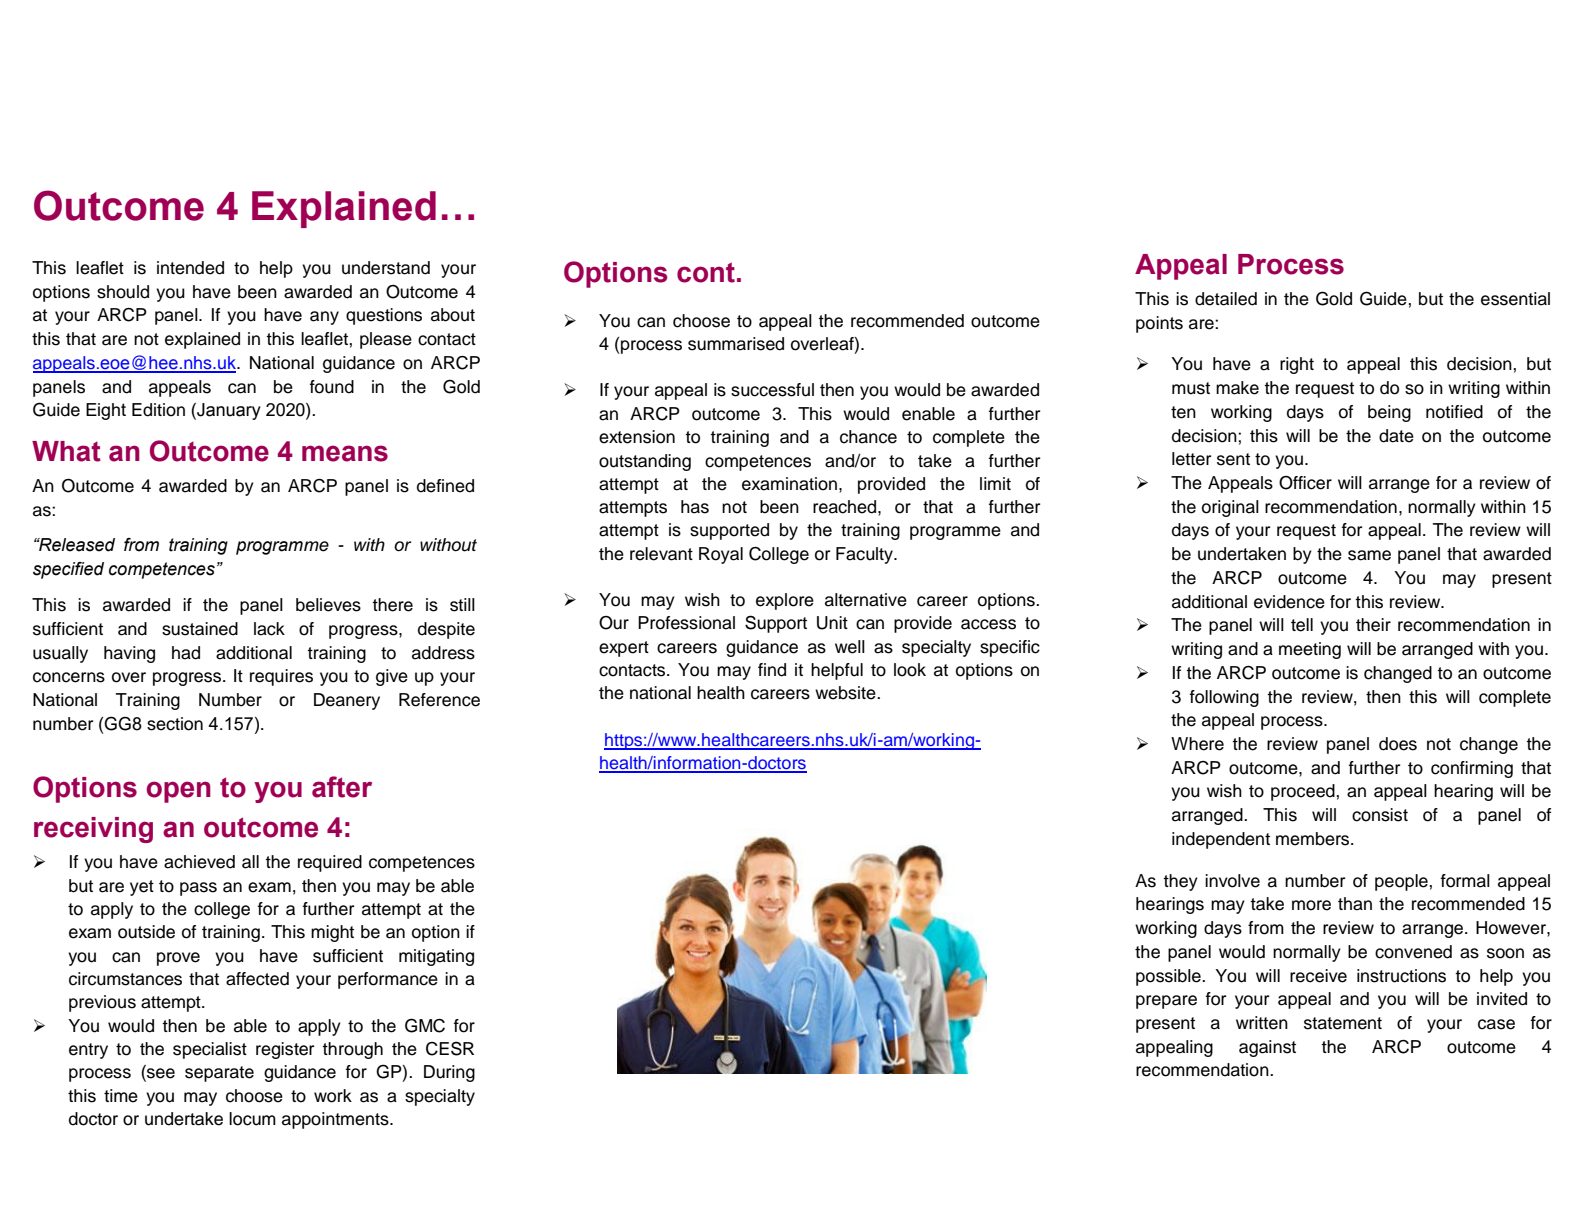  Describe the element at coordinates (345, 453) in the screenshot. I see `means` at that location.
